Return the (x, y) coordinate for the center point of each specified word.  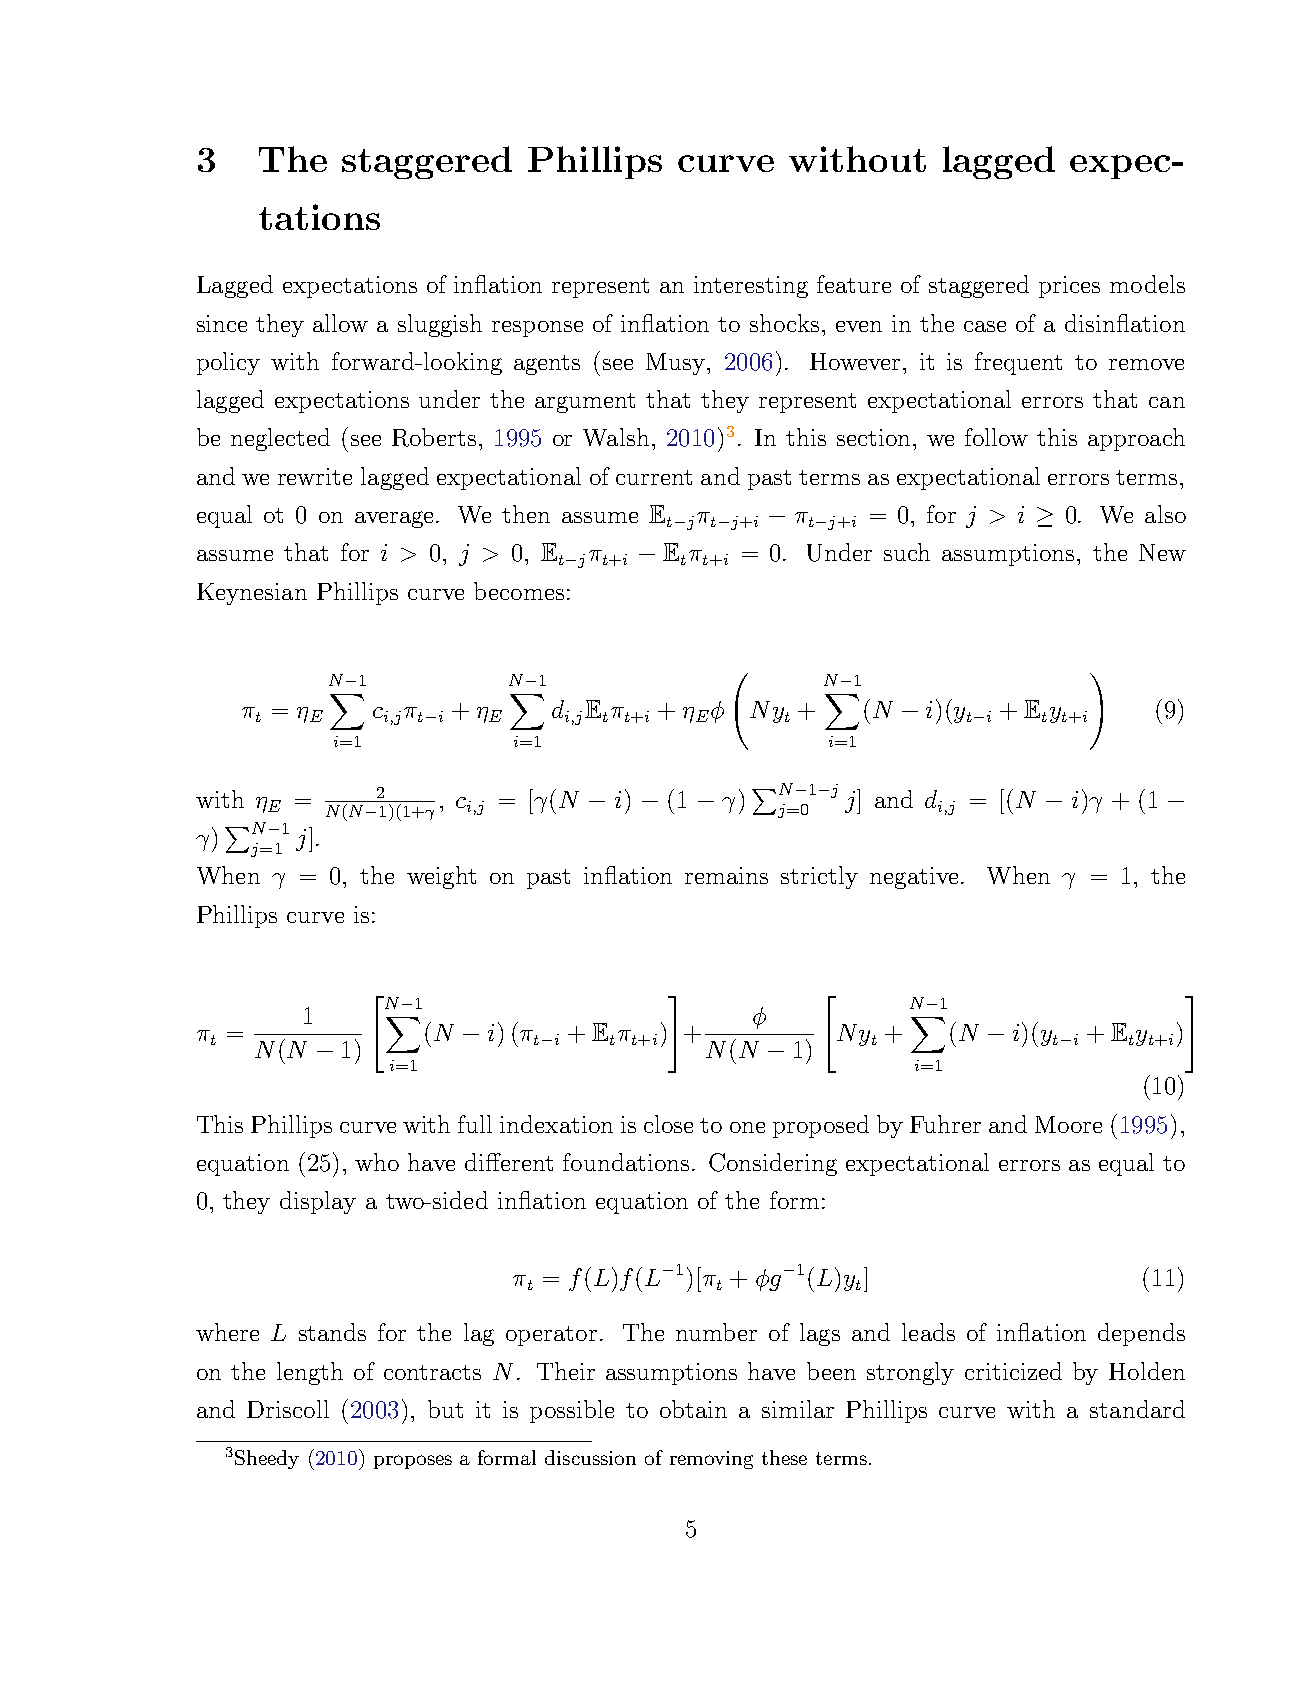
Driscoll (288, 1409)
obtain (693, 1409)
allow (340, 323)
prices (1069, 287)
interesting (751, 287)
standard (1137, 1409)
